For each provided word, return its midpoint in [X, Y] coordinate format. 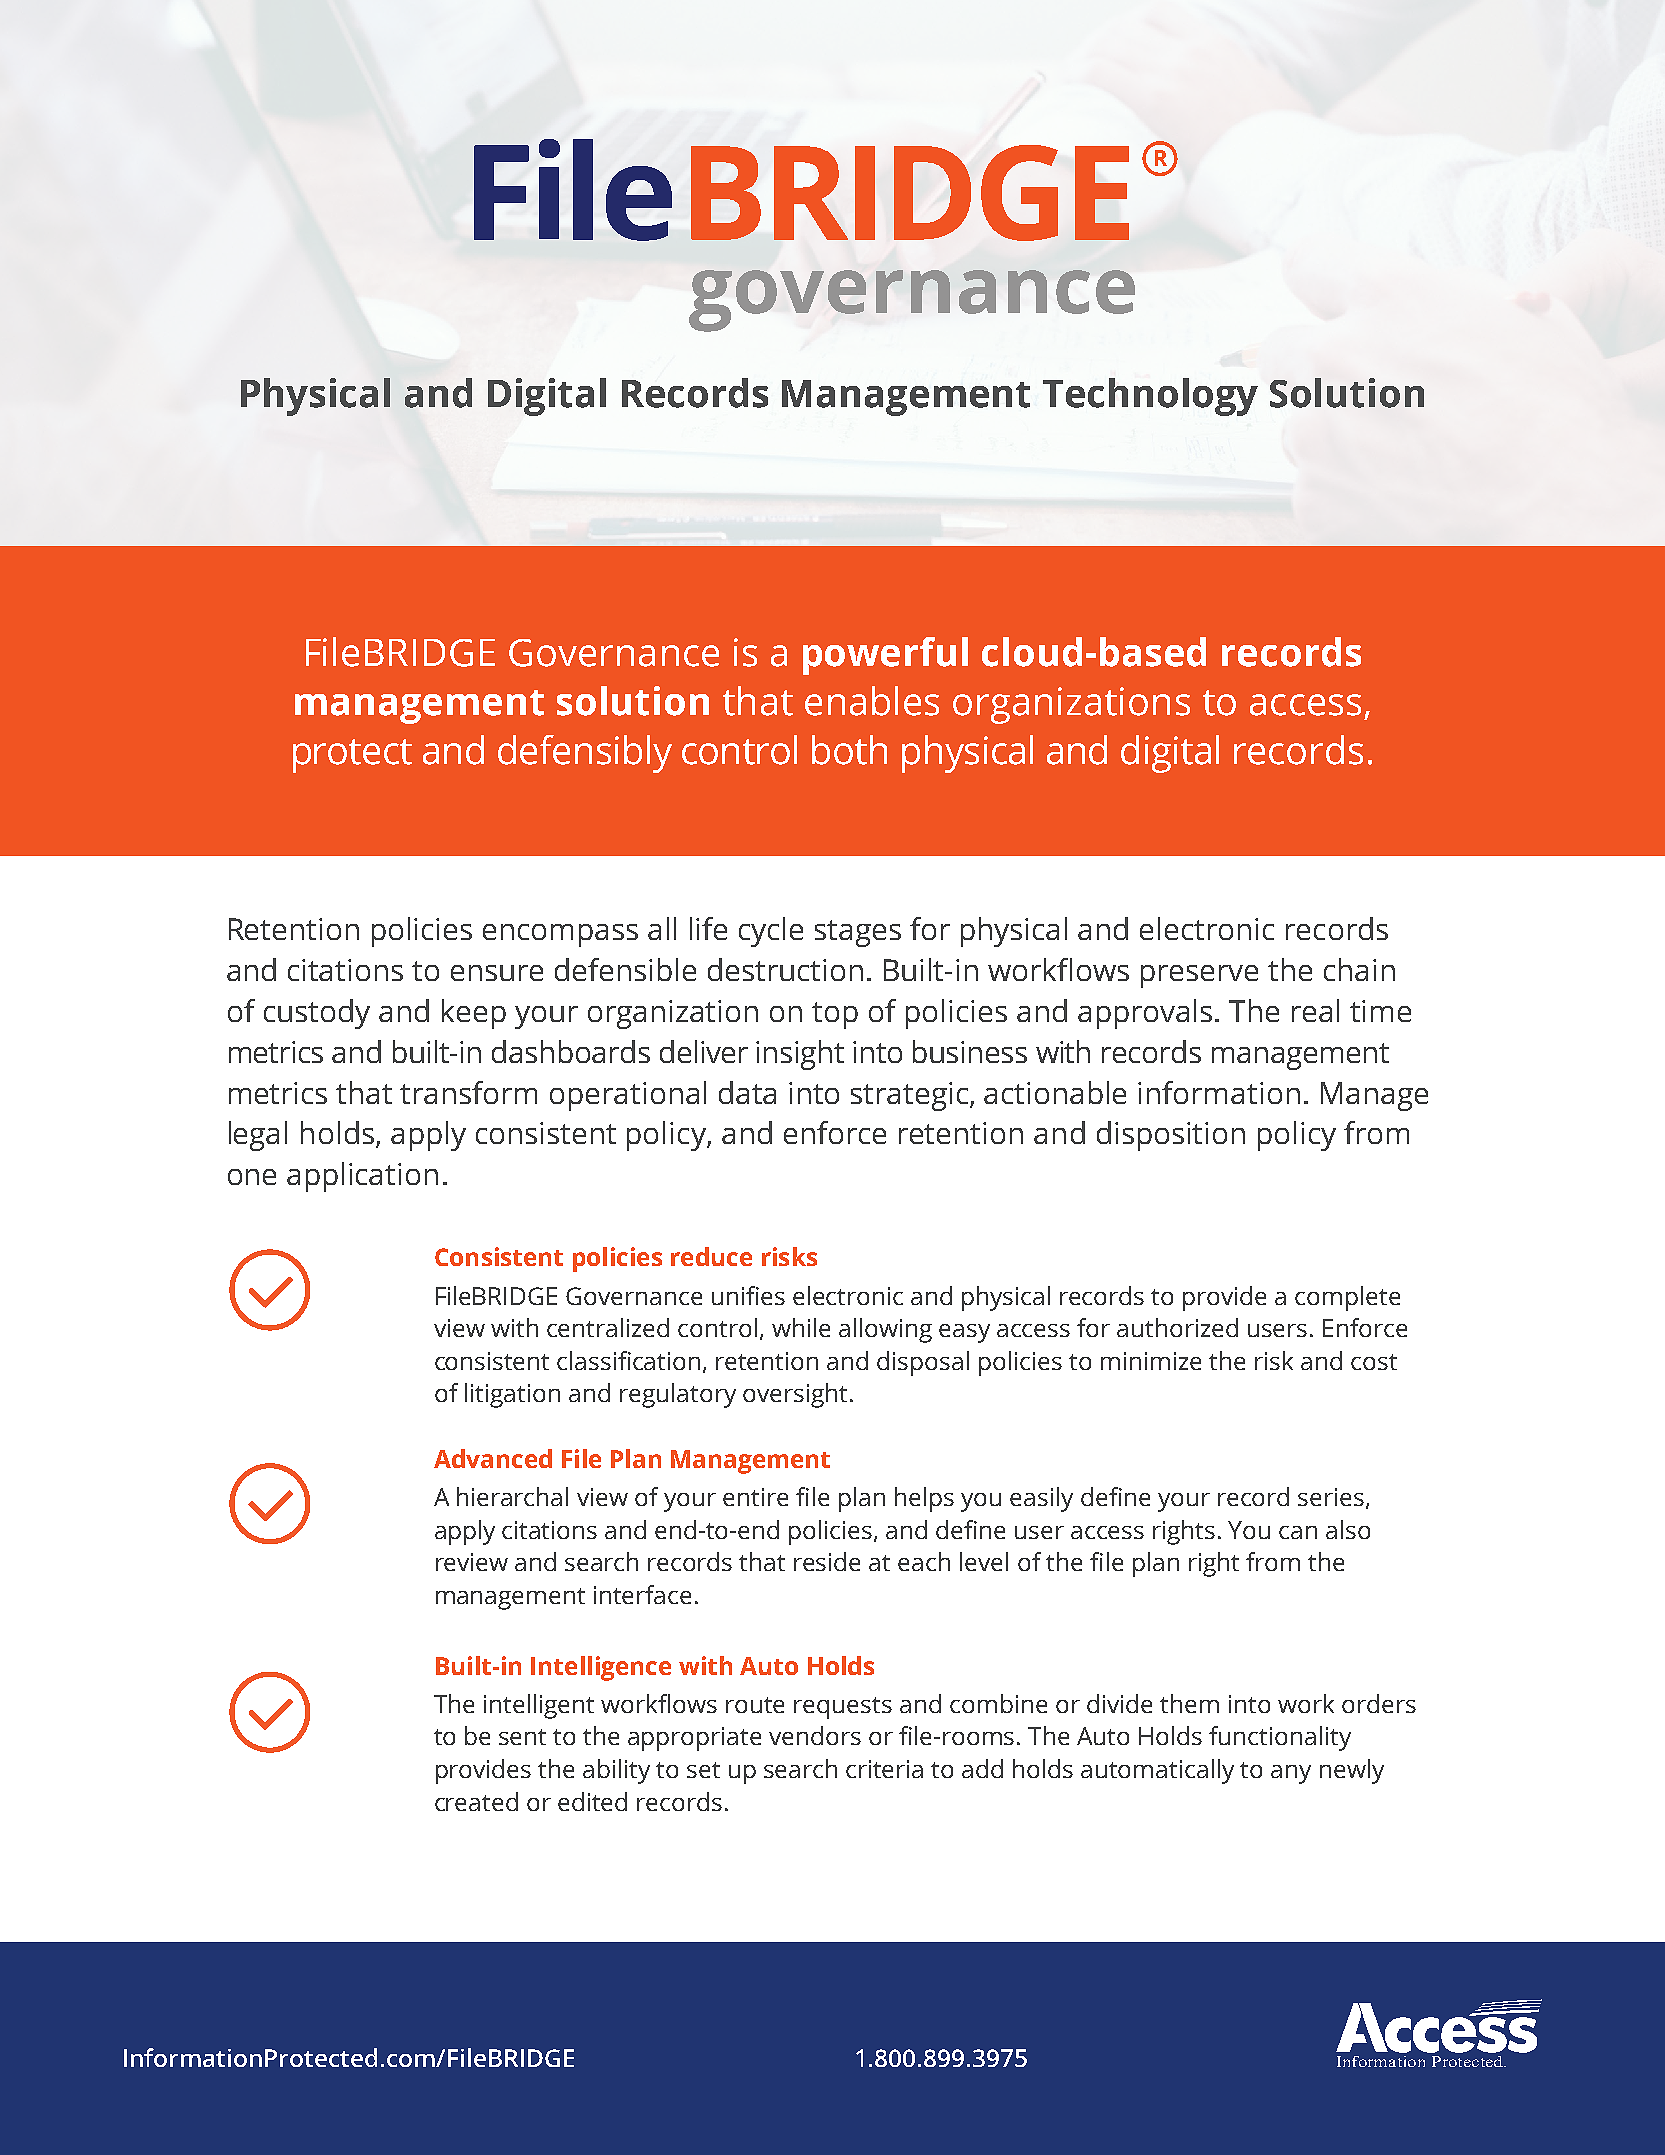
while [801, 1327]
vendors [815, 1735]
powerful [885, 656]
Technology [1150, 397]
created [476, 1801]
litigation [512, 1395]
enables [872, 701]
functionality [1280, 1738]
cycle [771, 932]
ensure [497, 973]
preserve [1199, 976]
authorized [1177, 1327]
